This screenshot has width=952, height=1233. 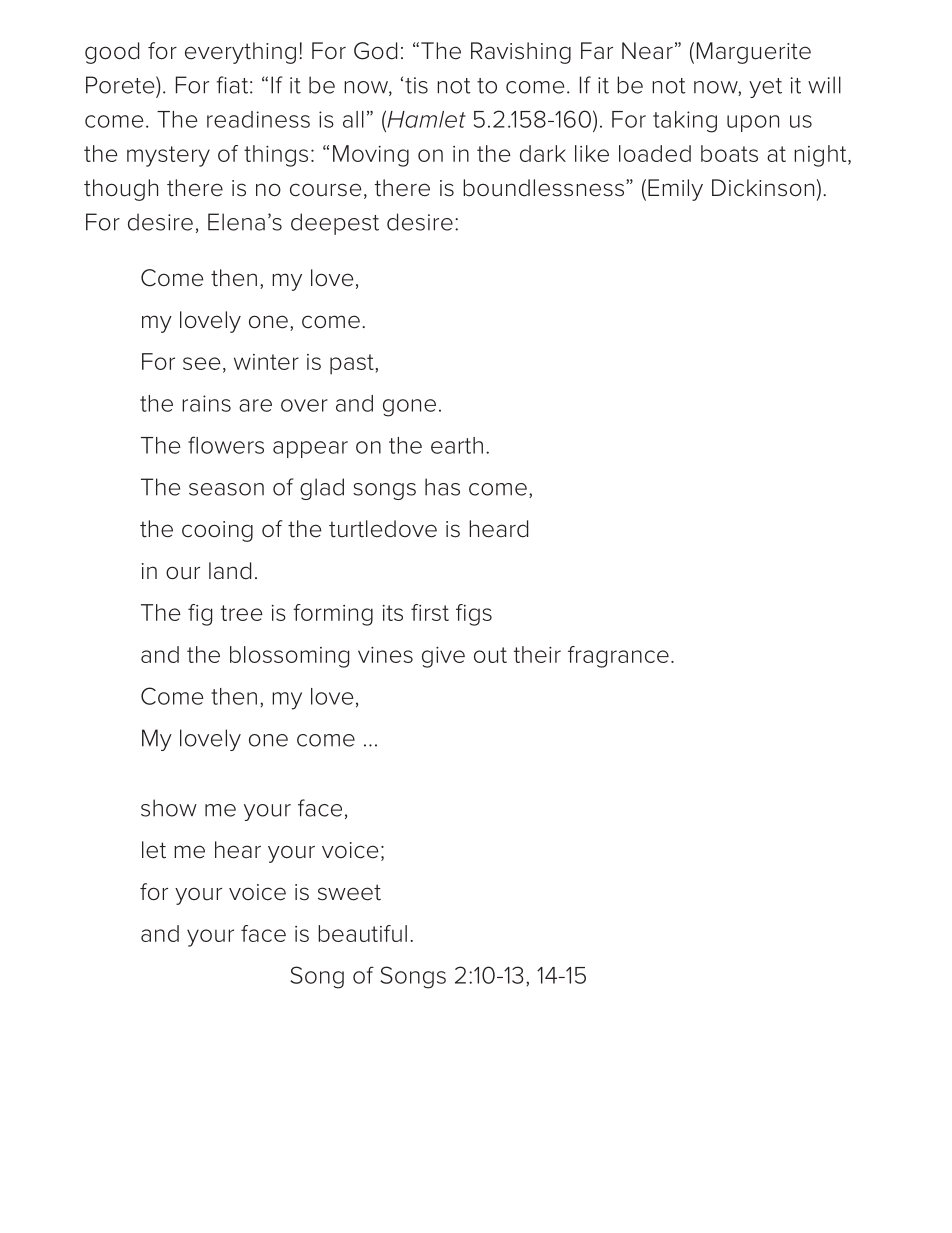 I want to click on figs, so click(x=474, y=615).
